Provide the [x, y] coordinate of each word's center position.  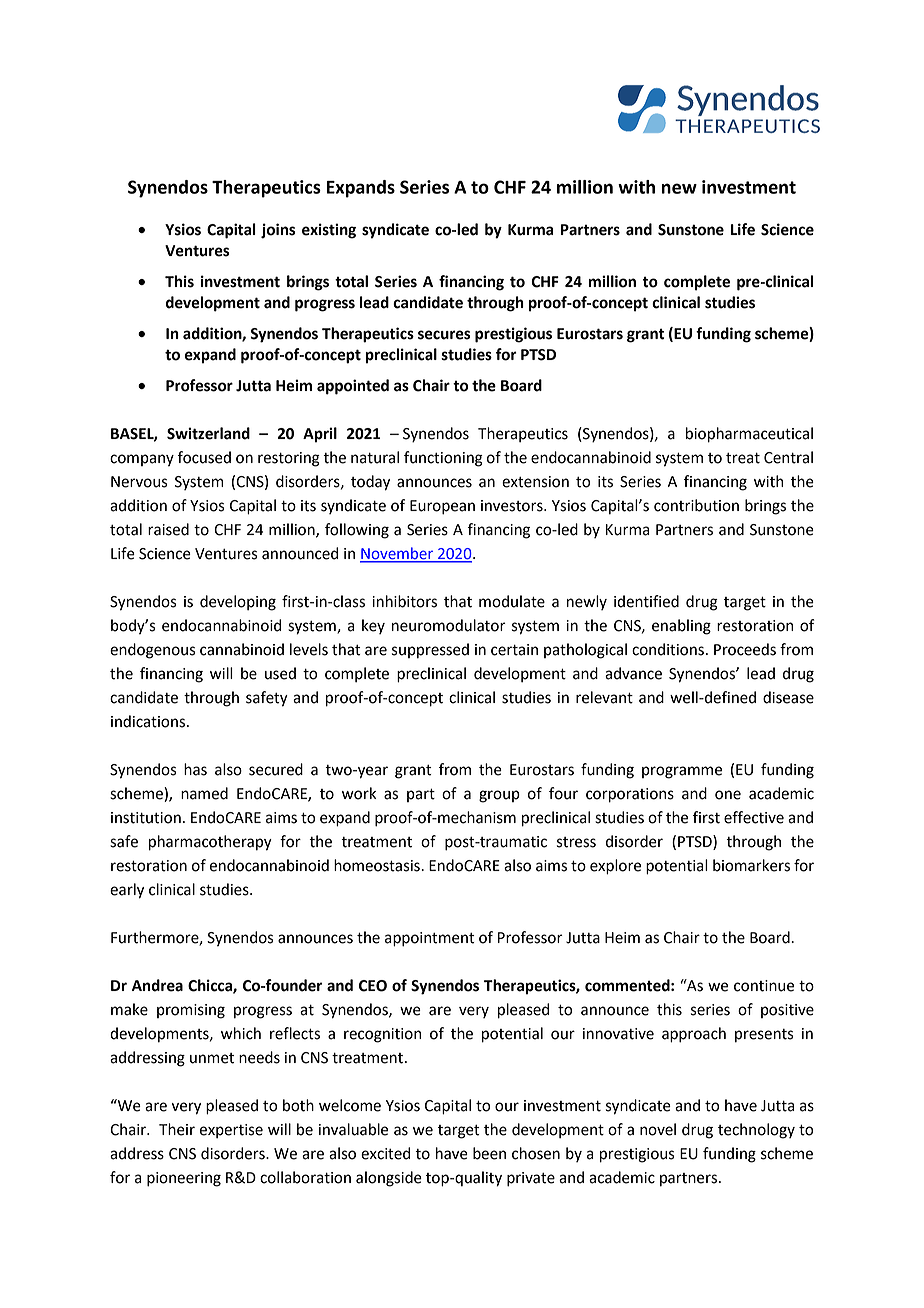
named [204, 793]
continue [764, 986]
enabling [681, 627]
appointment [430, 939]
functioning [443, 459]
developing [238, 603]
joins [278, 231]
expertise [231, 1131]
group [499, 796]
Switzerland [208, 433]
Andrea [157, 985]
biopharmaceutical [749, 435]
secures [444, 335]
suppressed [430, 651]
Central [788, 457]
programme [682, 772]
